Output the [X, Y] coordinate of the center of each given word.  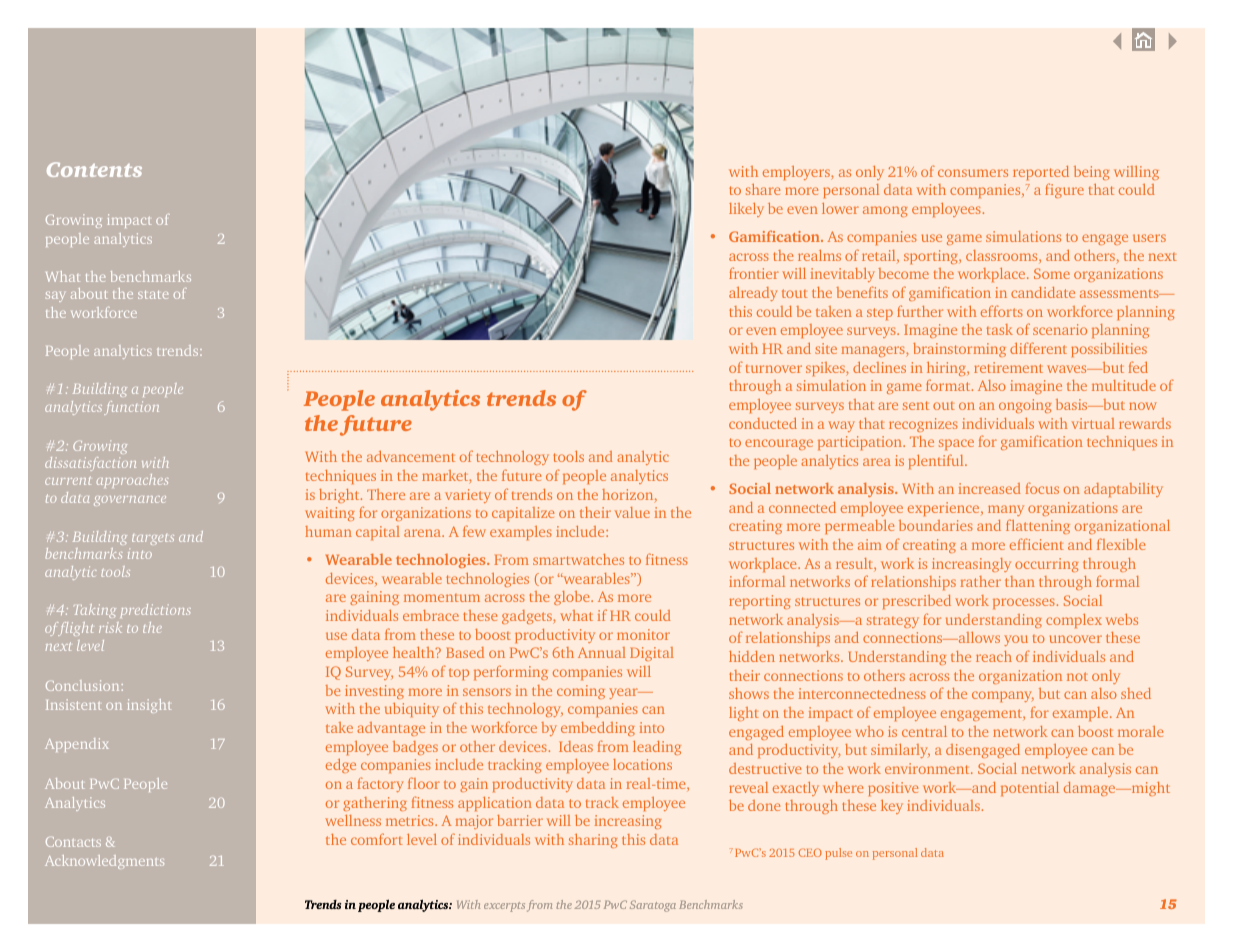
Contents [94, 169]
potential [1030, 789]
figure [1064, 190]
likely [746, 210]
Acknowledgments [104, 862]
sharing [593, 841]
